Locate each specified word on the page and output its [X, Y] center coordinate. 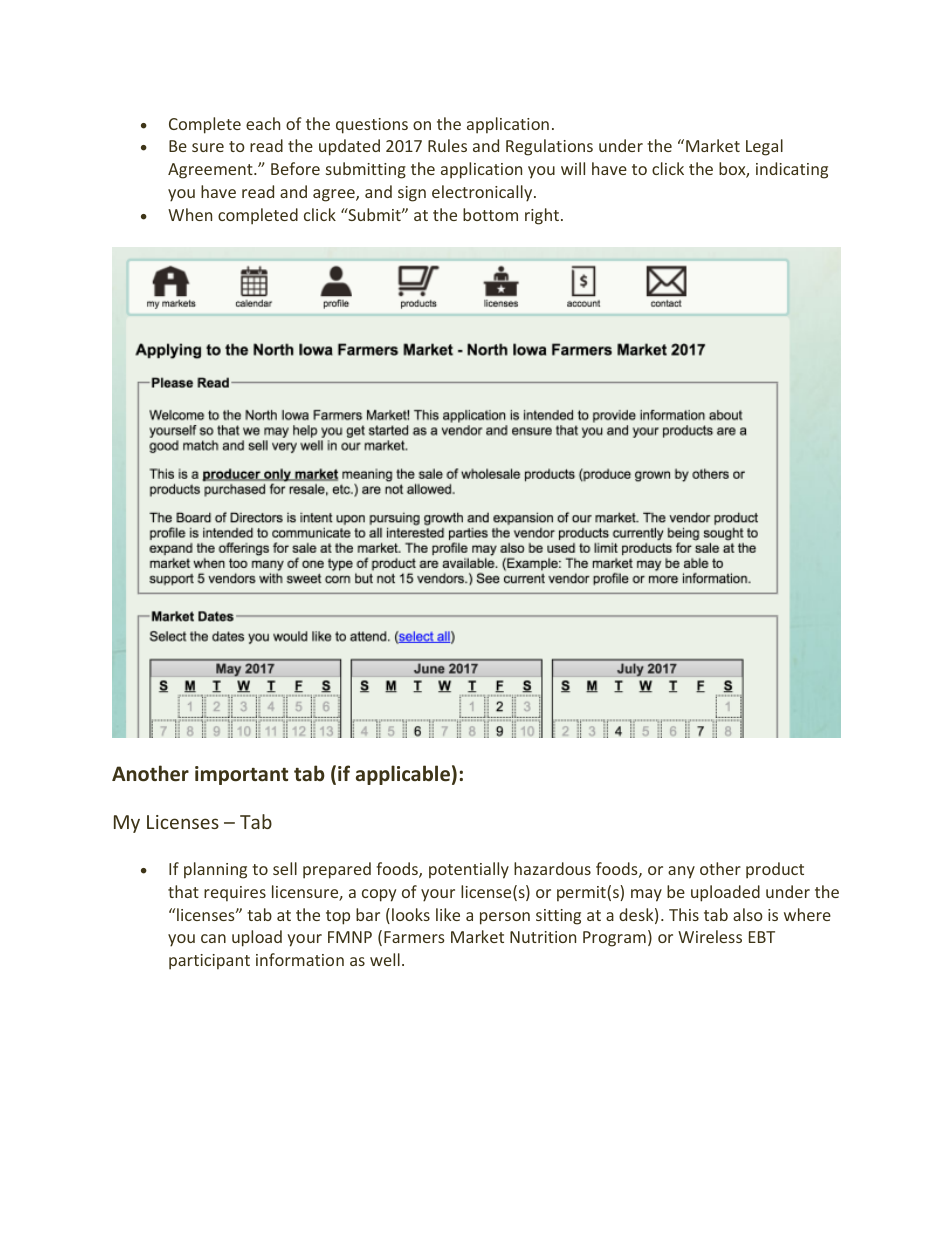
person [505, 918]
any [681, 872]
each [263, 123]
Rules [447, 145]
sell [285, 868]
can [213, 938]
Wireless [710, 936]
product [775, 870]
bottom [490, 214]
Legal [764, 147]
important [241, 775]
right [542, 216]
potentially [469, 870]
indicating [792, 170]
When [190, 214]
